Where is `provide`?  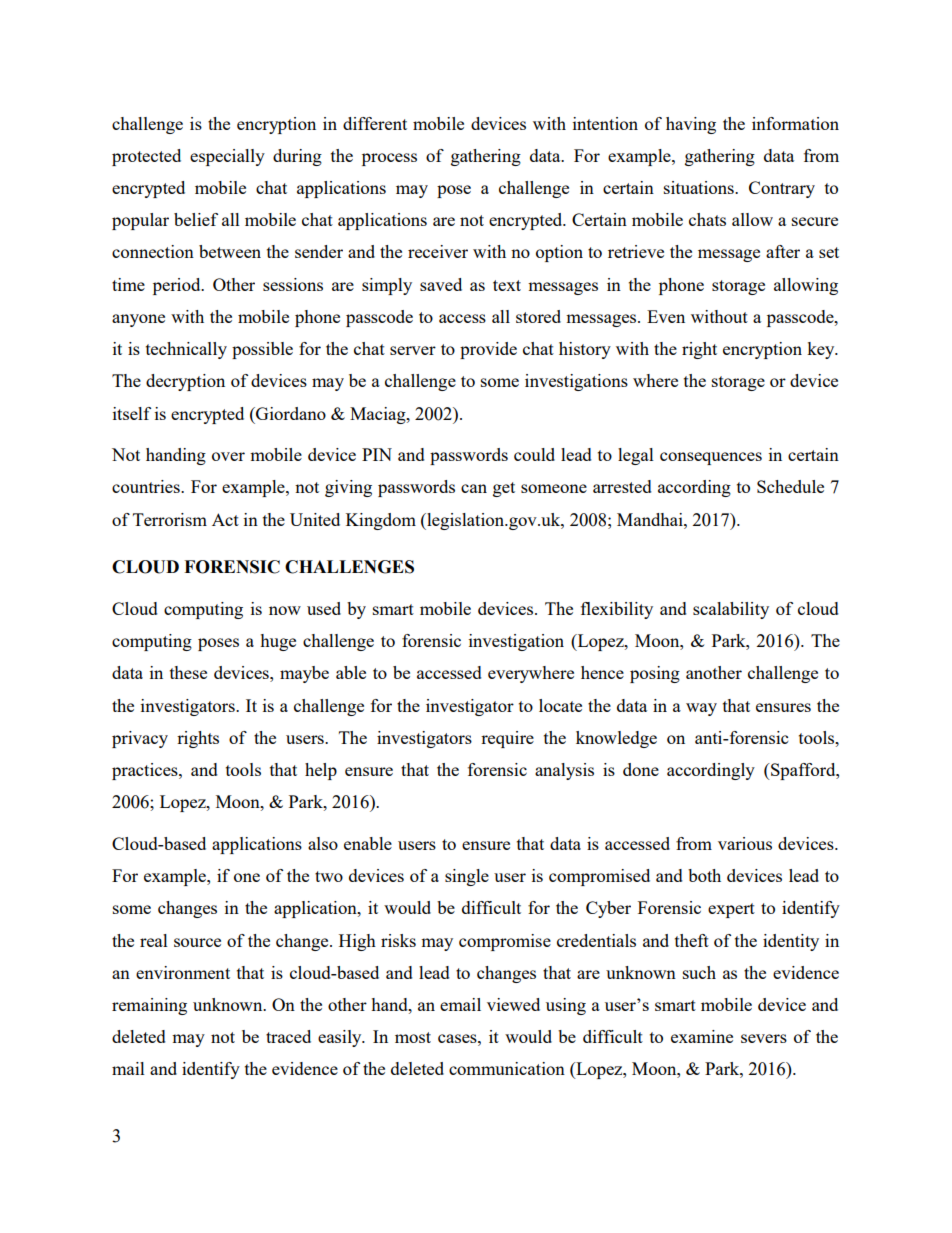 provide is located at coordinates (488, 350).
